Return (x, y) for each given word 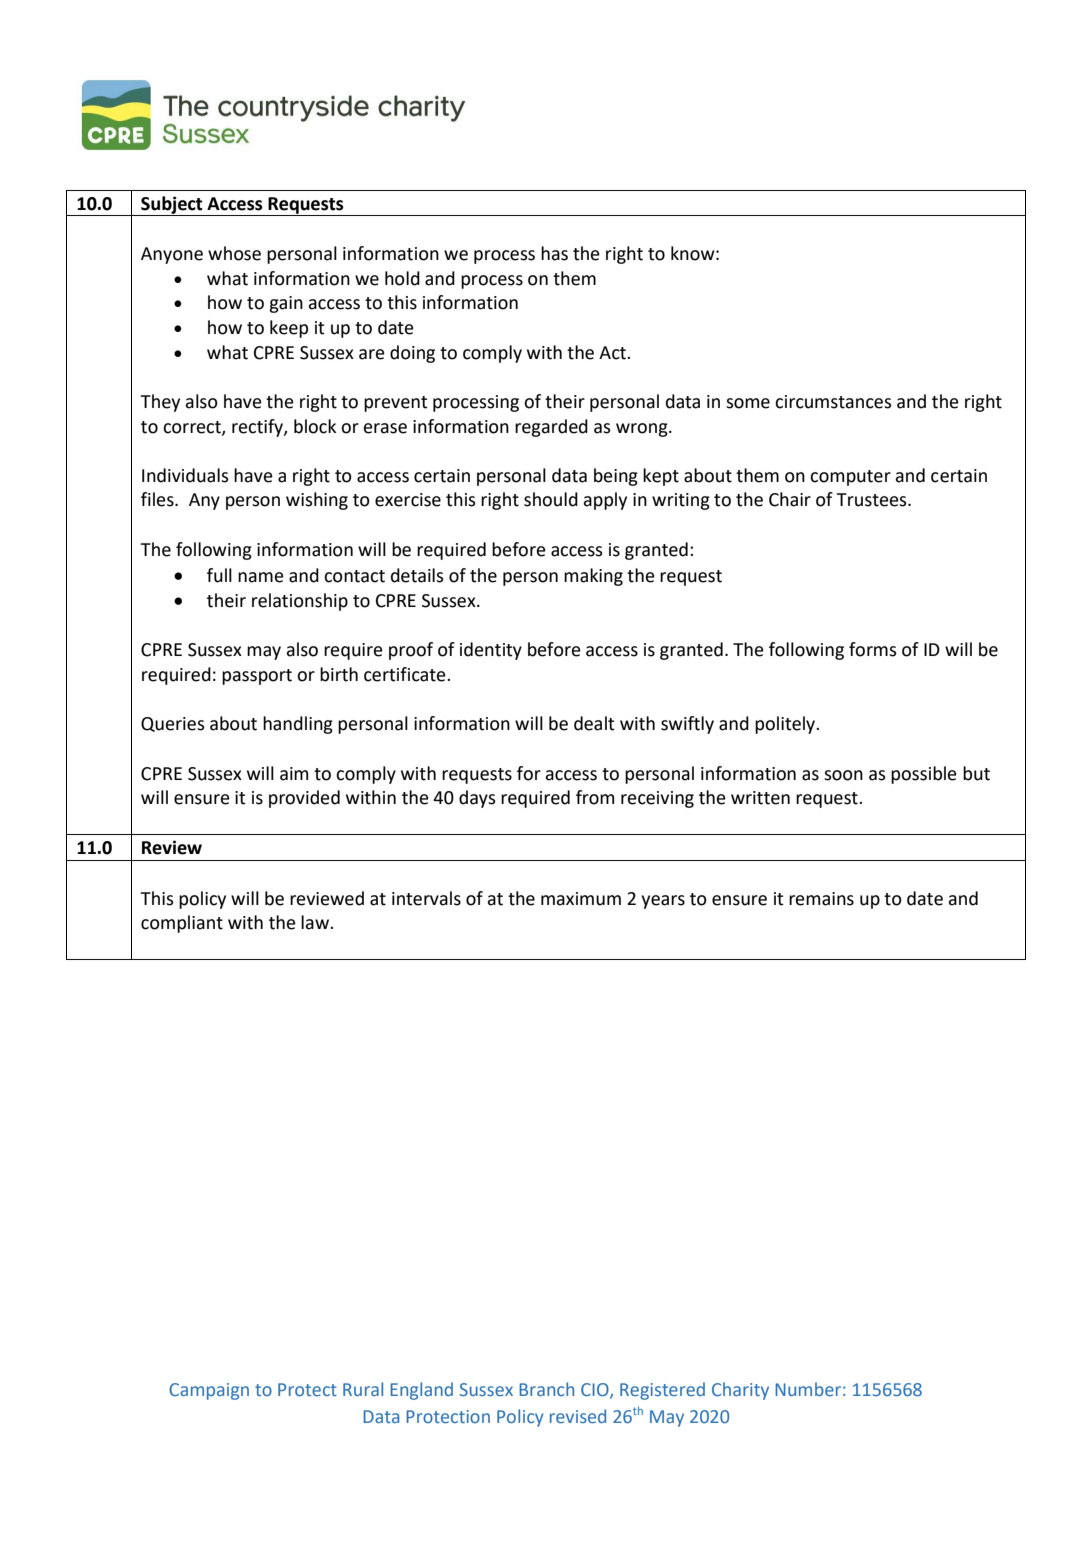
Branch (546, 1389)
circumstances (833, 402)
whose (234, 253)
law (316, 922)
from (595, 797)
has (554, 253)
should (551, 499)
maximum (581, 899)
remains (821, 899)
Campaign (209, 1391)
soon (843, 775)
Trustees (873, 500)
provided (304, 799)
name (261, 577)
